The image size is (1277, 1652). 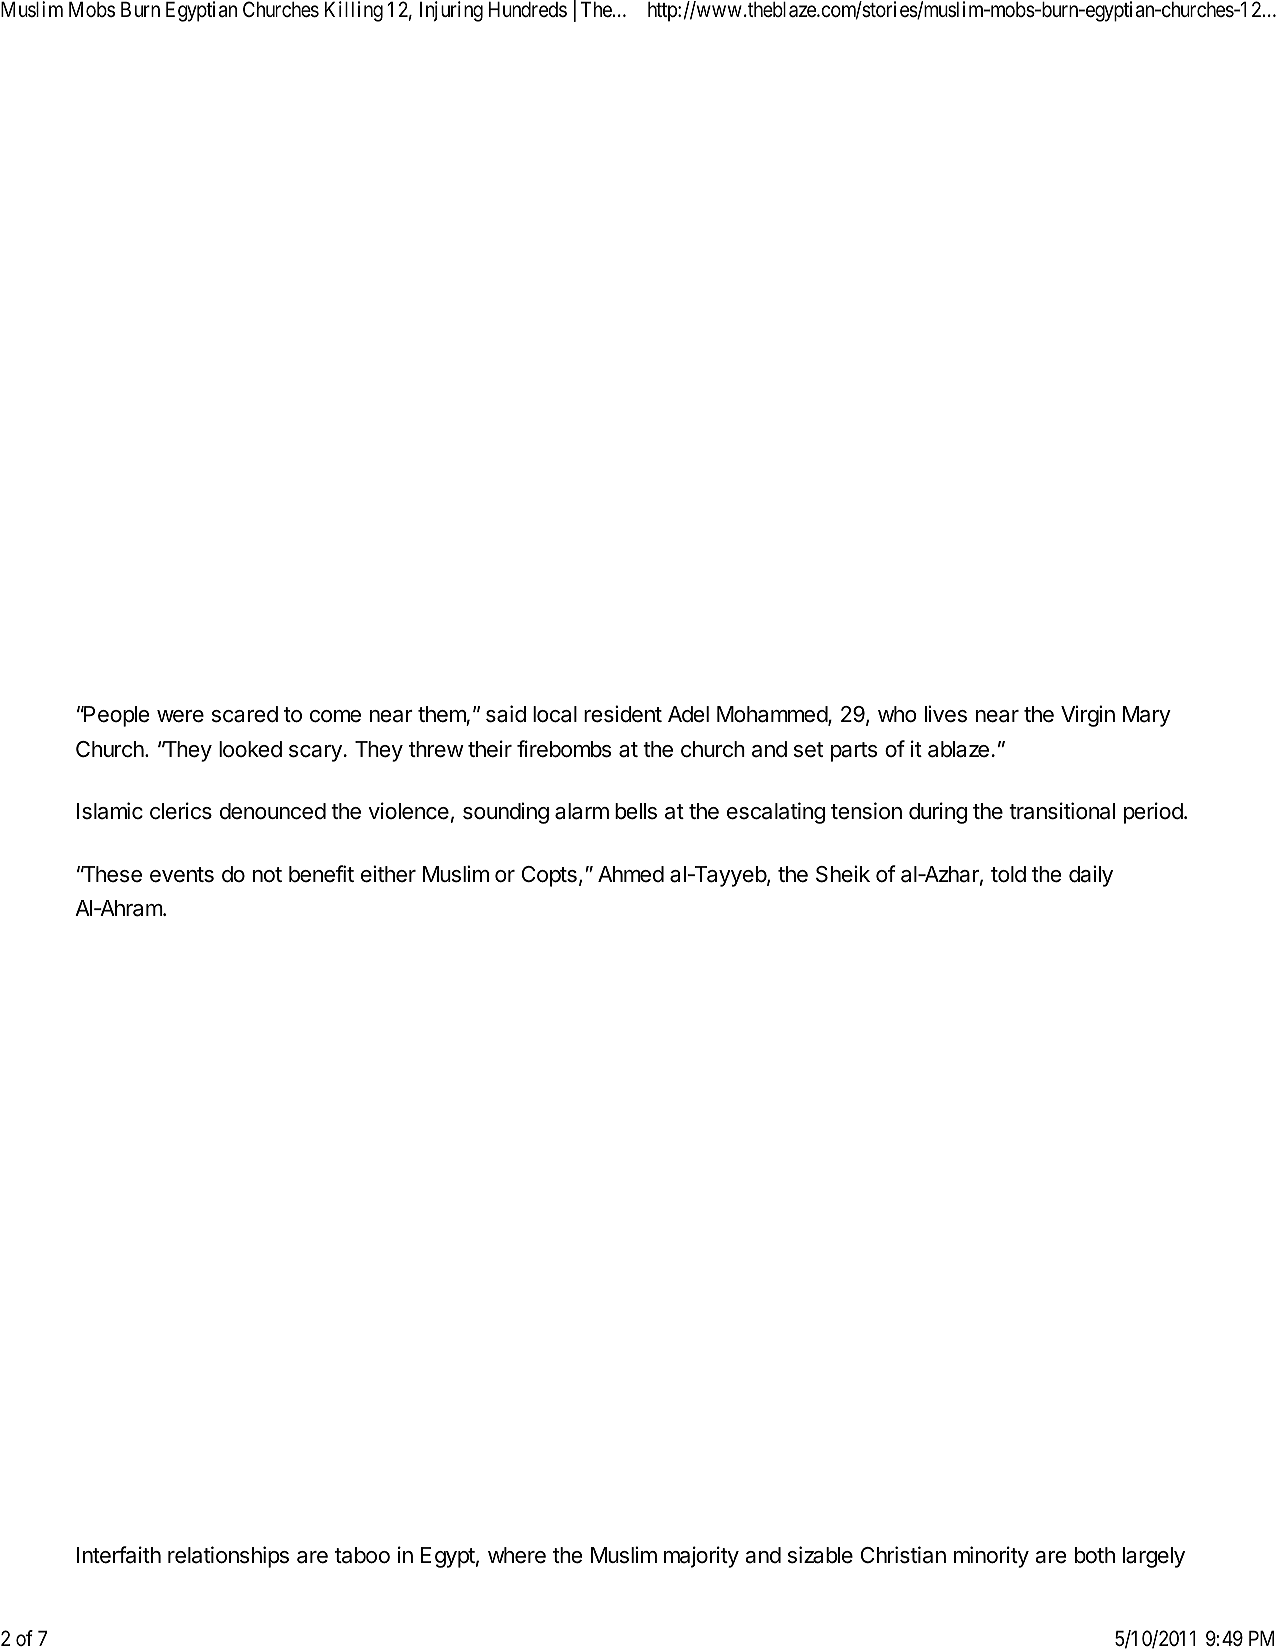 I want to click on Virgin, so click(x=1088, y=716).
